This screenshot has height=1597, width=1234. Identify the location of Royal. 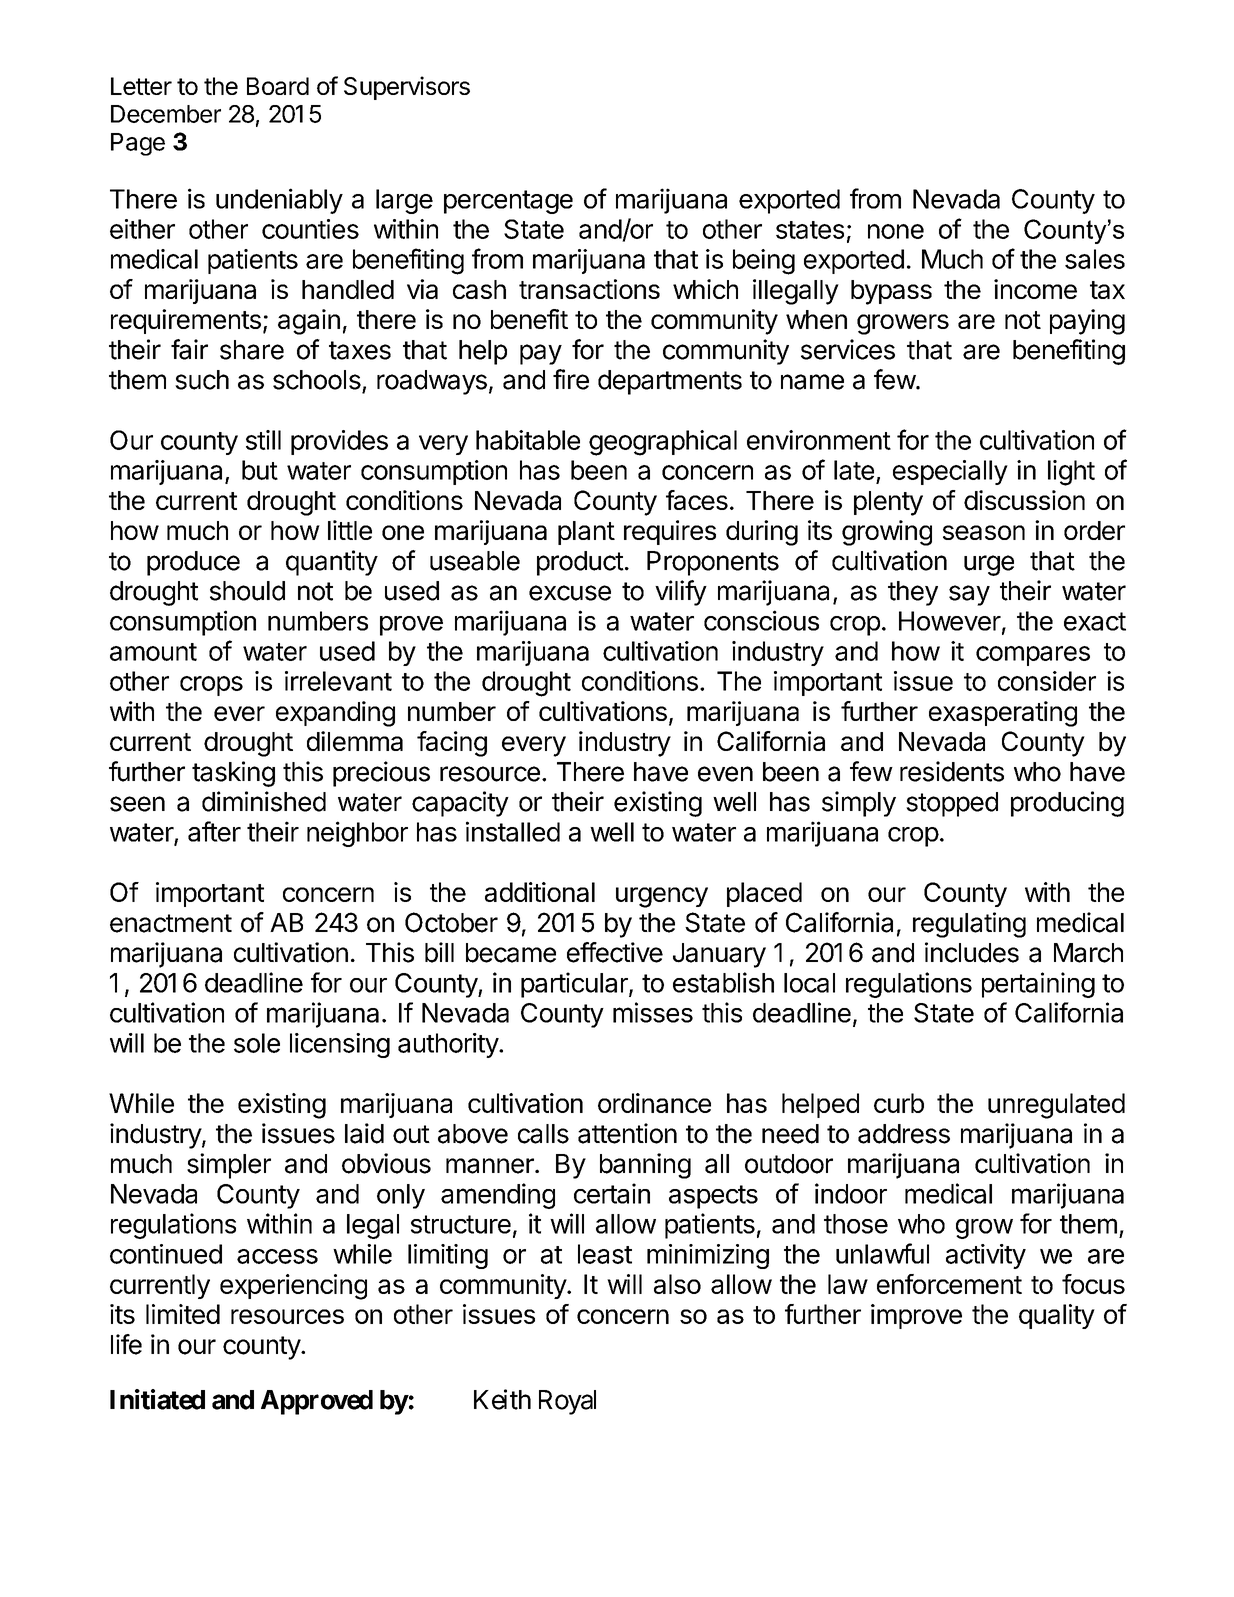
(567, 1402).
